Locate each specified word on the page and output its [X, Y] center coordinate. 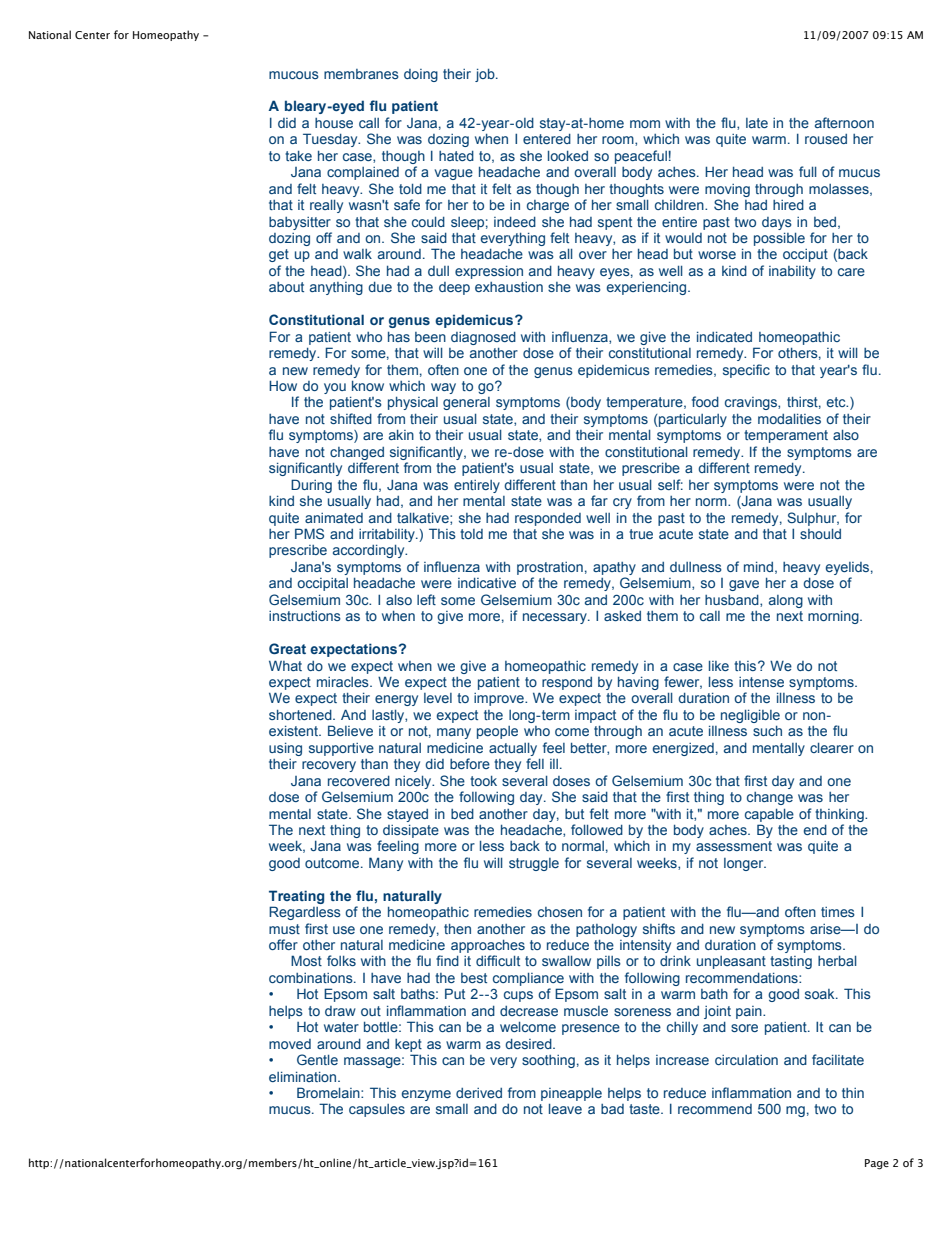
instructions [305, 616]
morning [834, 617]
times [838, 912]
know [368, 386]
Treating [296, 897]
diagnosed [483, 338]
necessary [556, 618]
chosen [560, 912]
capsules [377, 1110]
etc [837, 402]
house [334, 123]
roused [826, 139]
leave [565, 1109]
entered [547, 139]
